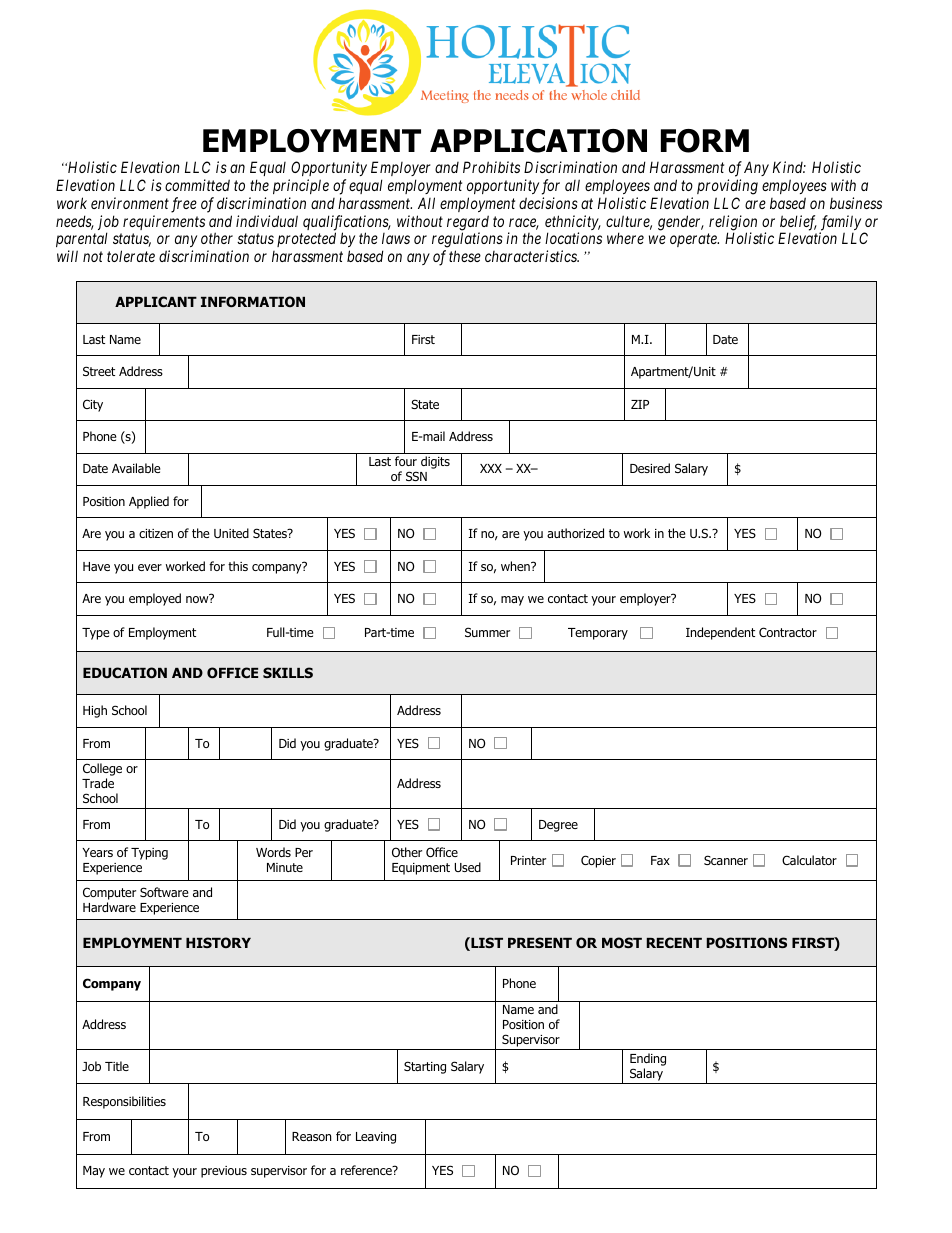 Image resolution: width=952 pixels, height=1233 pixels. Describe the element at coordinates (124, 1102) in the screenshot. I see `Responsibilities` at that location.
